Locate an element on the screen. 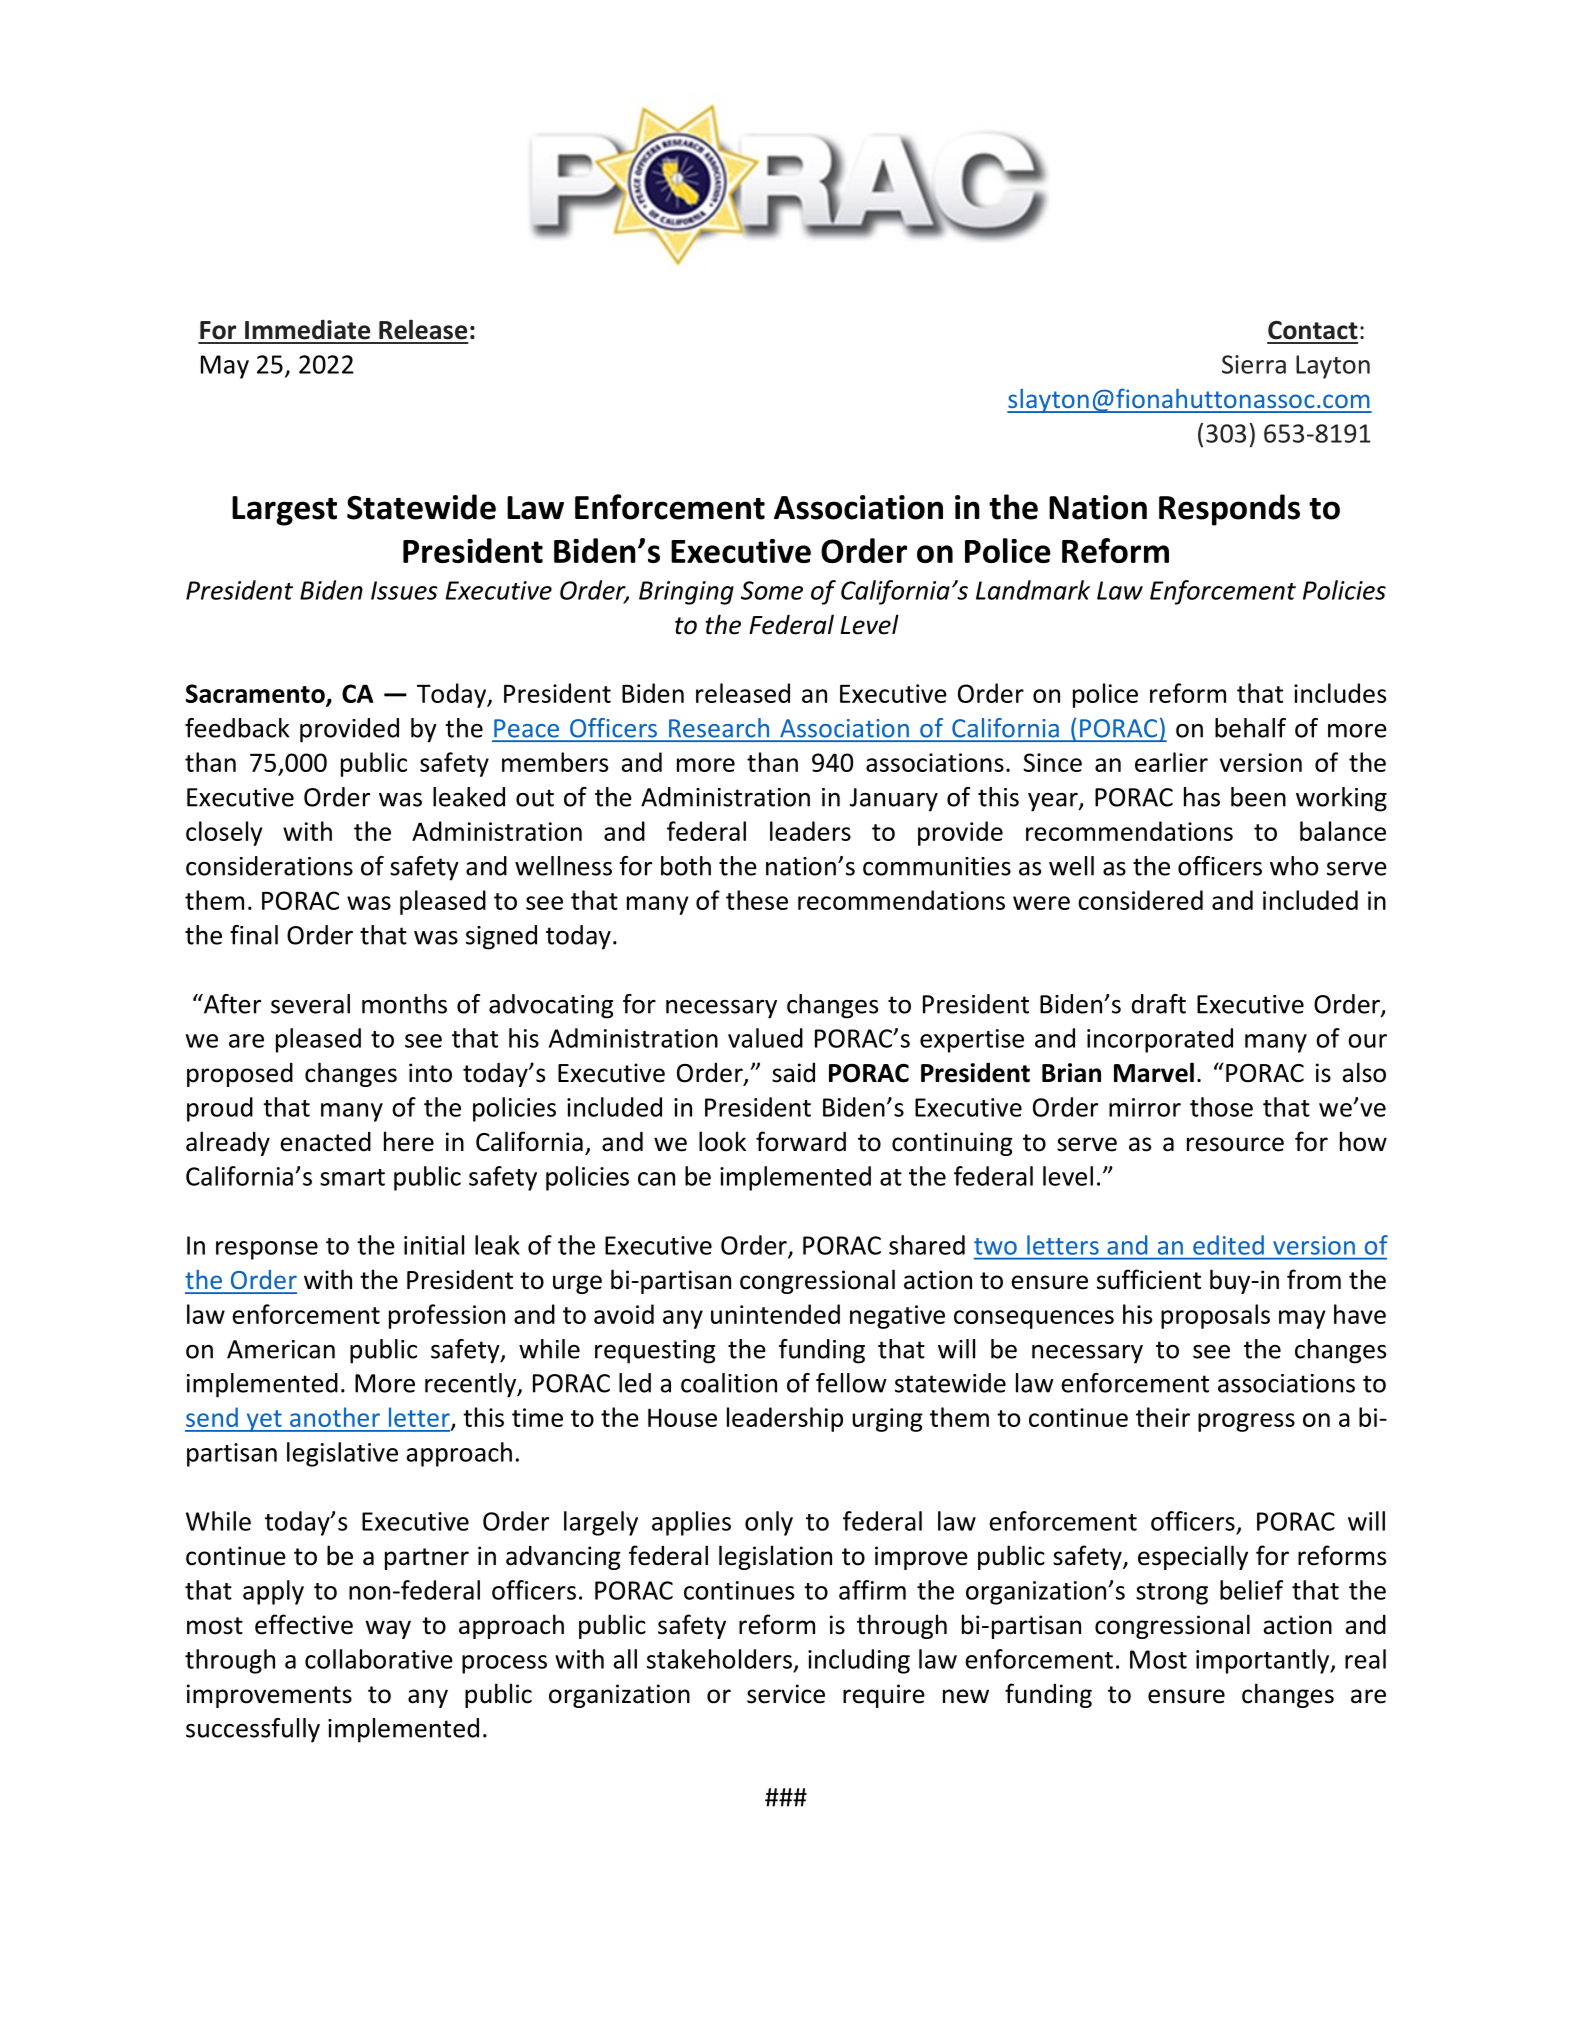  January is located at coordinates (894, 800).
